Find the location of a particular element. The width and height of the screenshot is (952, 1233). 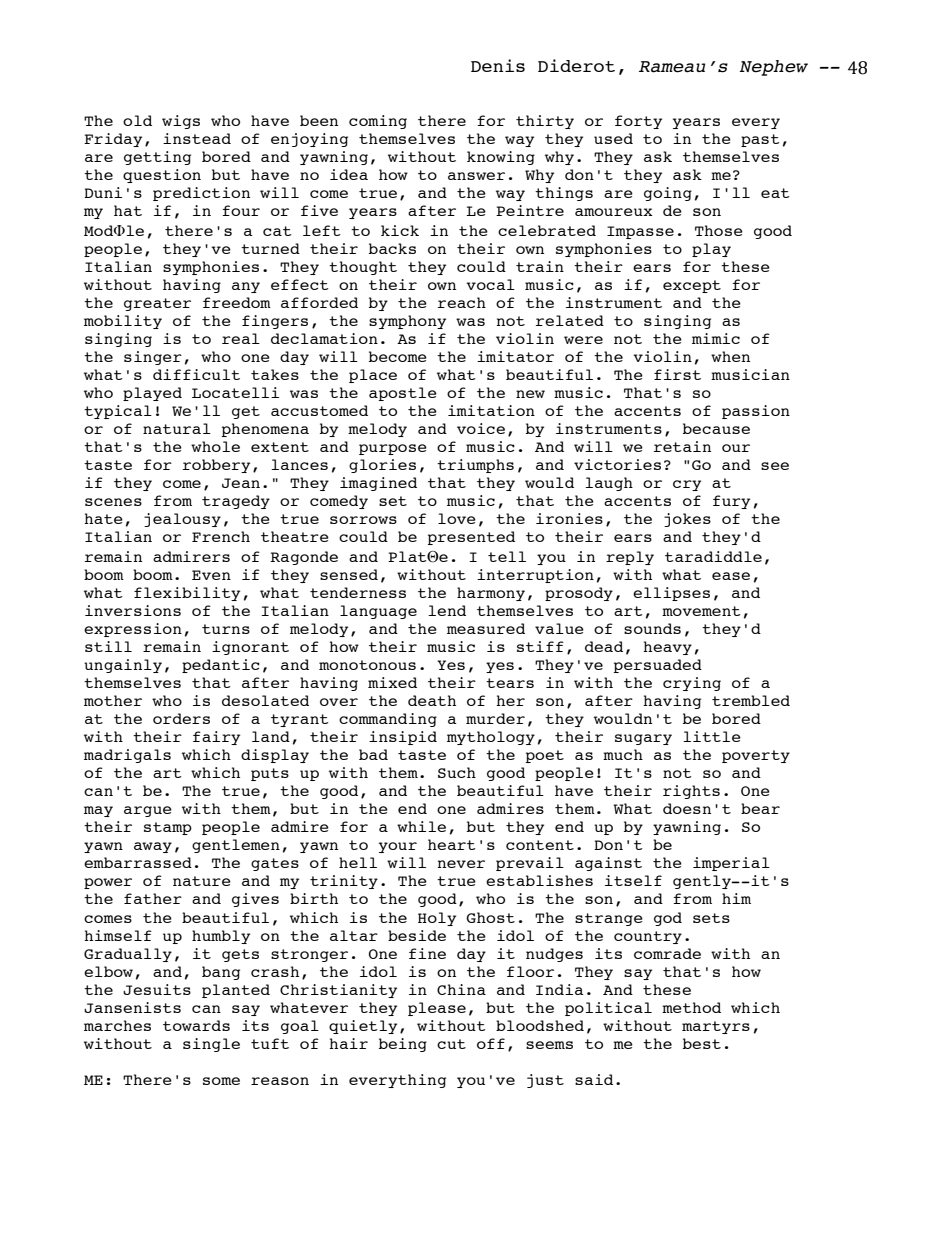

single is located at coordinates (211, 1045).
